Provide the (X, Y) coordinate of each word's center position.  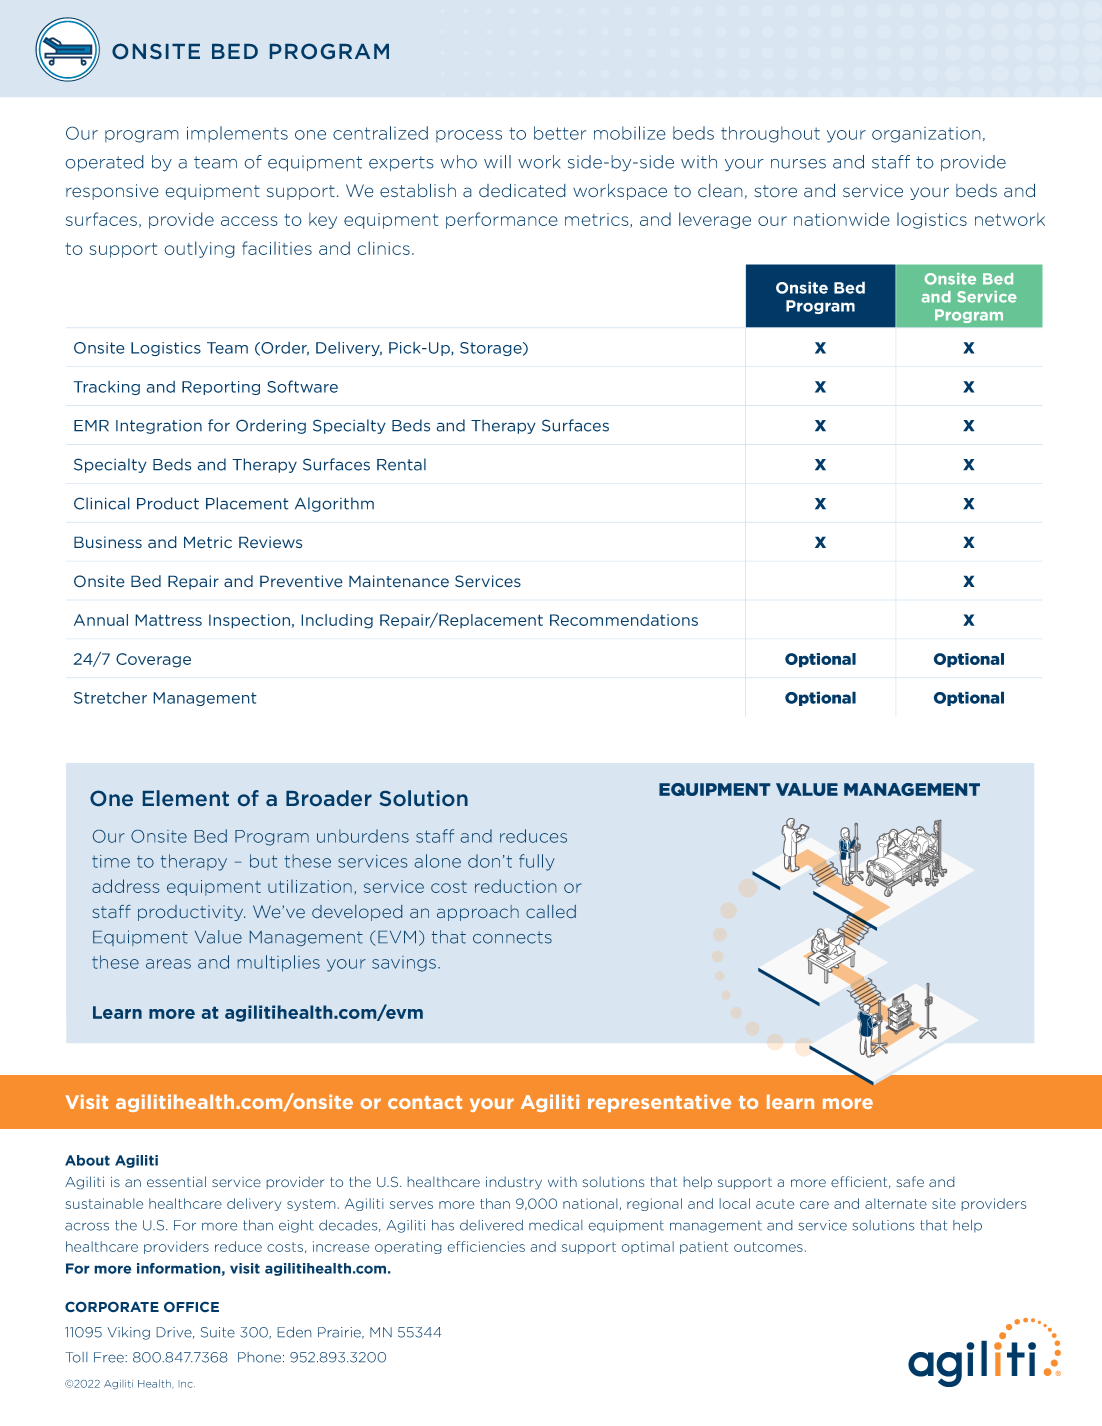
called (551, 911)
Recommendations (624, 620)
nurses (798, 164)
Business (108, 542)
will (497, 162)
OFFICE (191, 1307)
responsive (112, 192)
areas (168, 964)
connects (512, 937)
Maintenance (399, 581)
